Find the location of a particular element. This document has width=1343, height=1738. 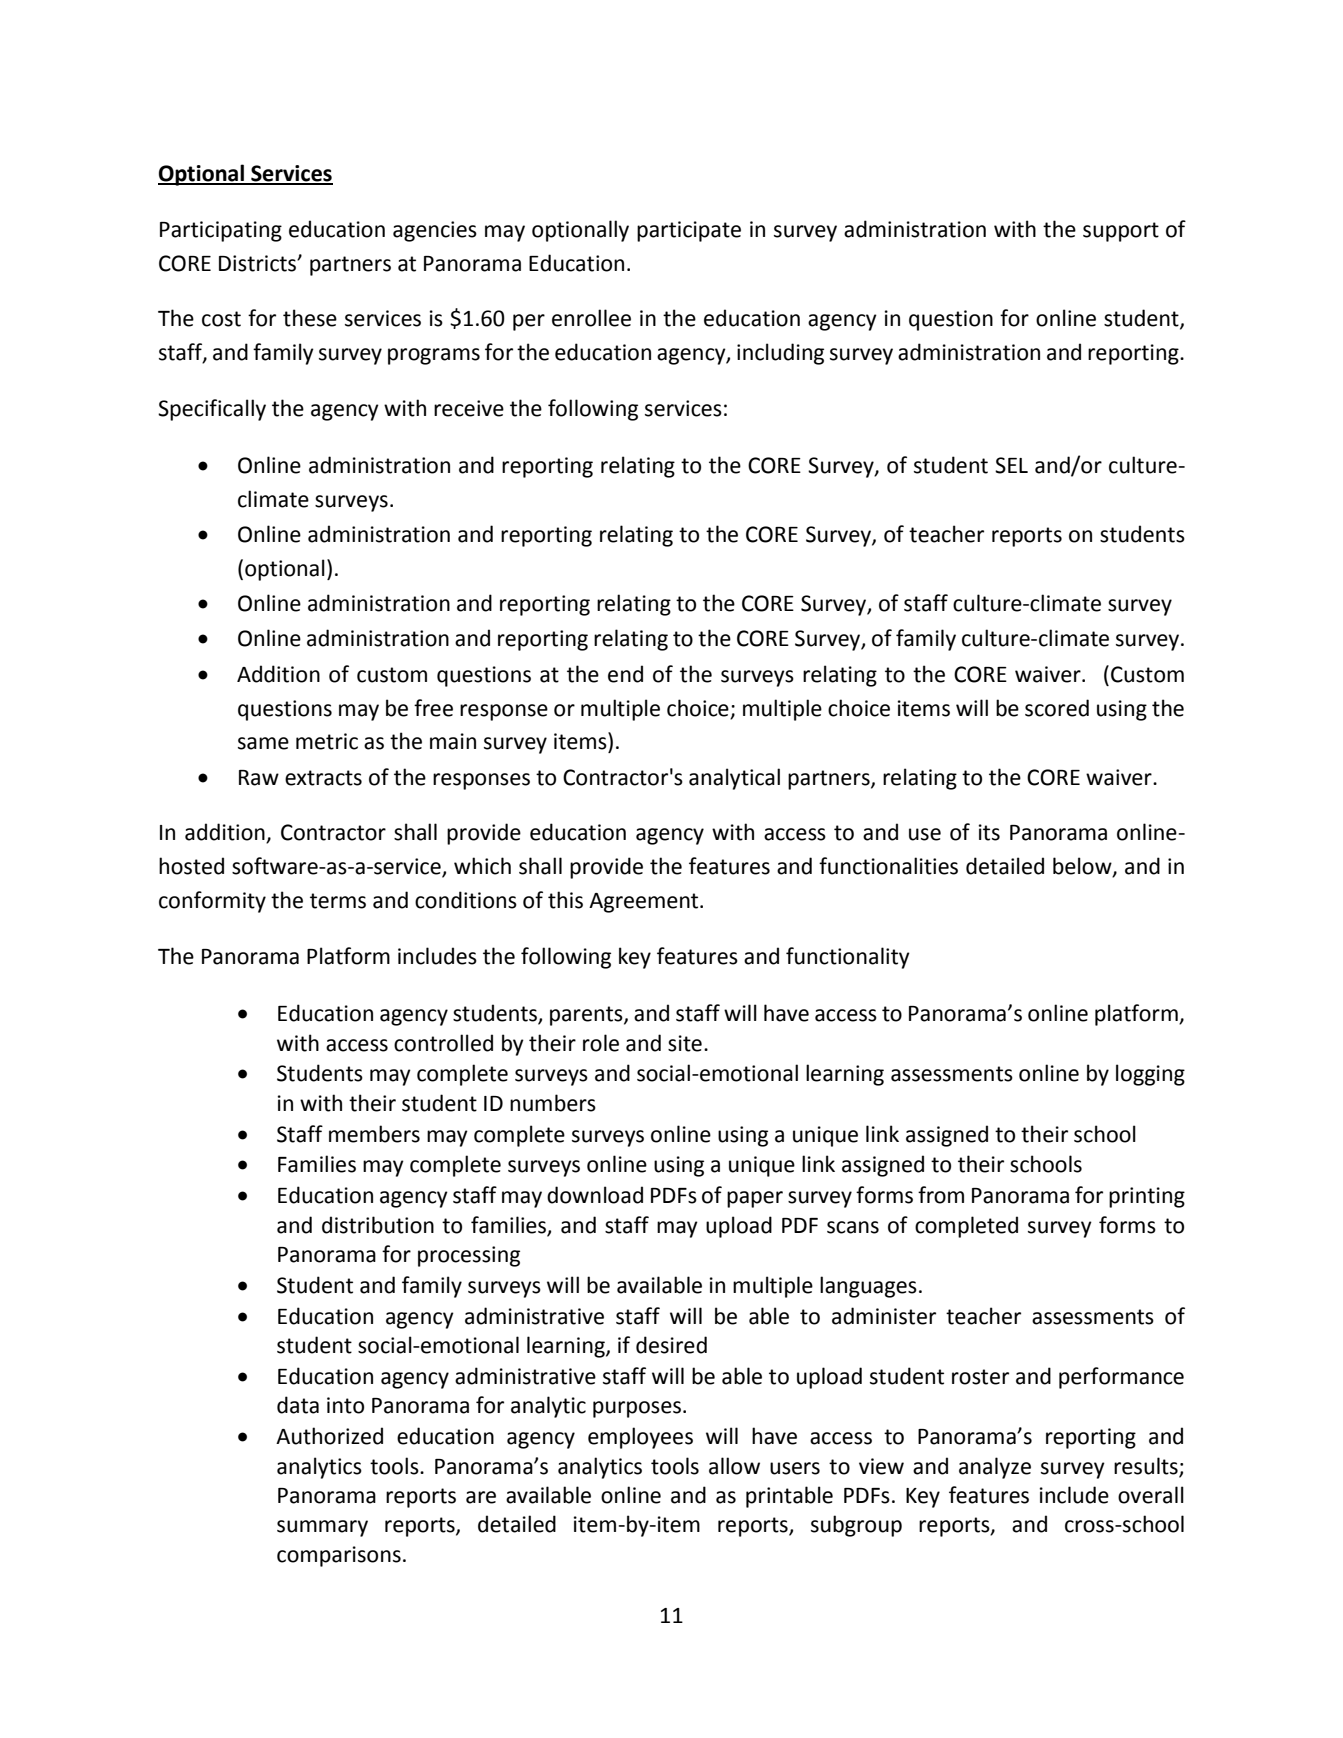

members is located at coordinates (374, 1134).
